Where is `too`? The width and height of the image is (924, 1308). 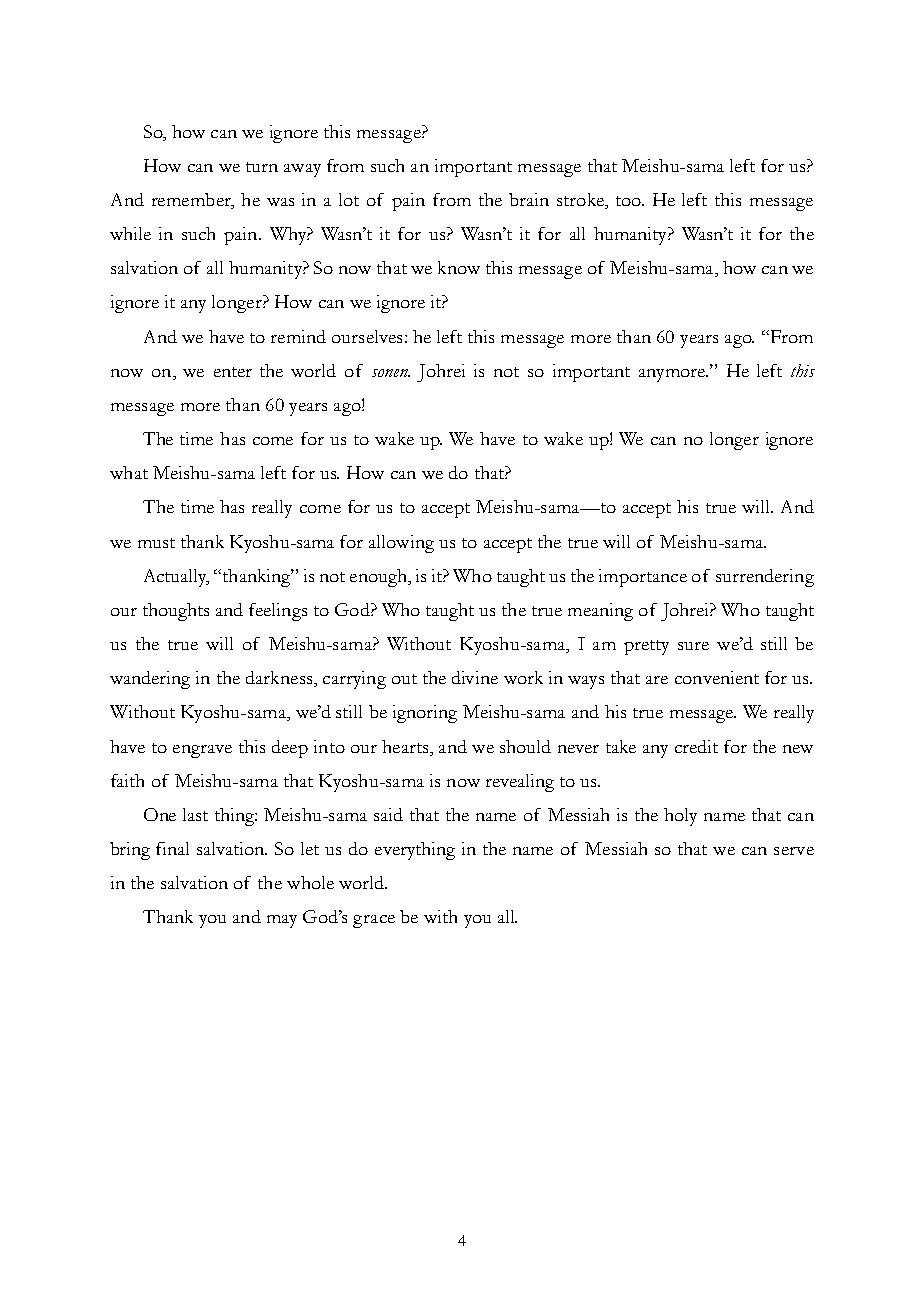
too is located at coordinates (629, 201).
